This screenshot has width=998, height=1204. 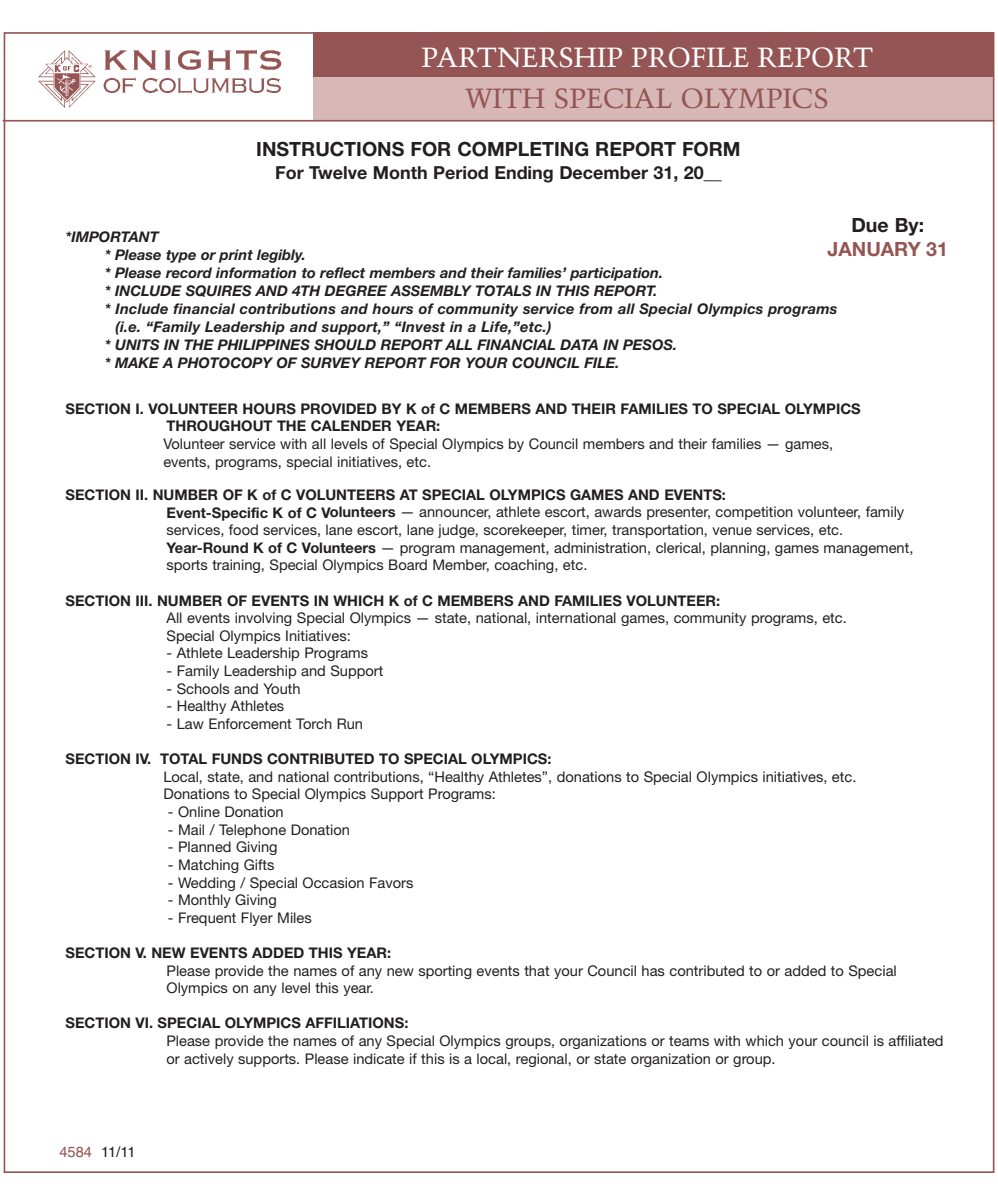 What do you see at coordinates (653, 970) in the screenshot?
I see `has` at bounding box center [653, 970].
